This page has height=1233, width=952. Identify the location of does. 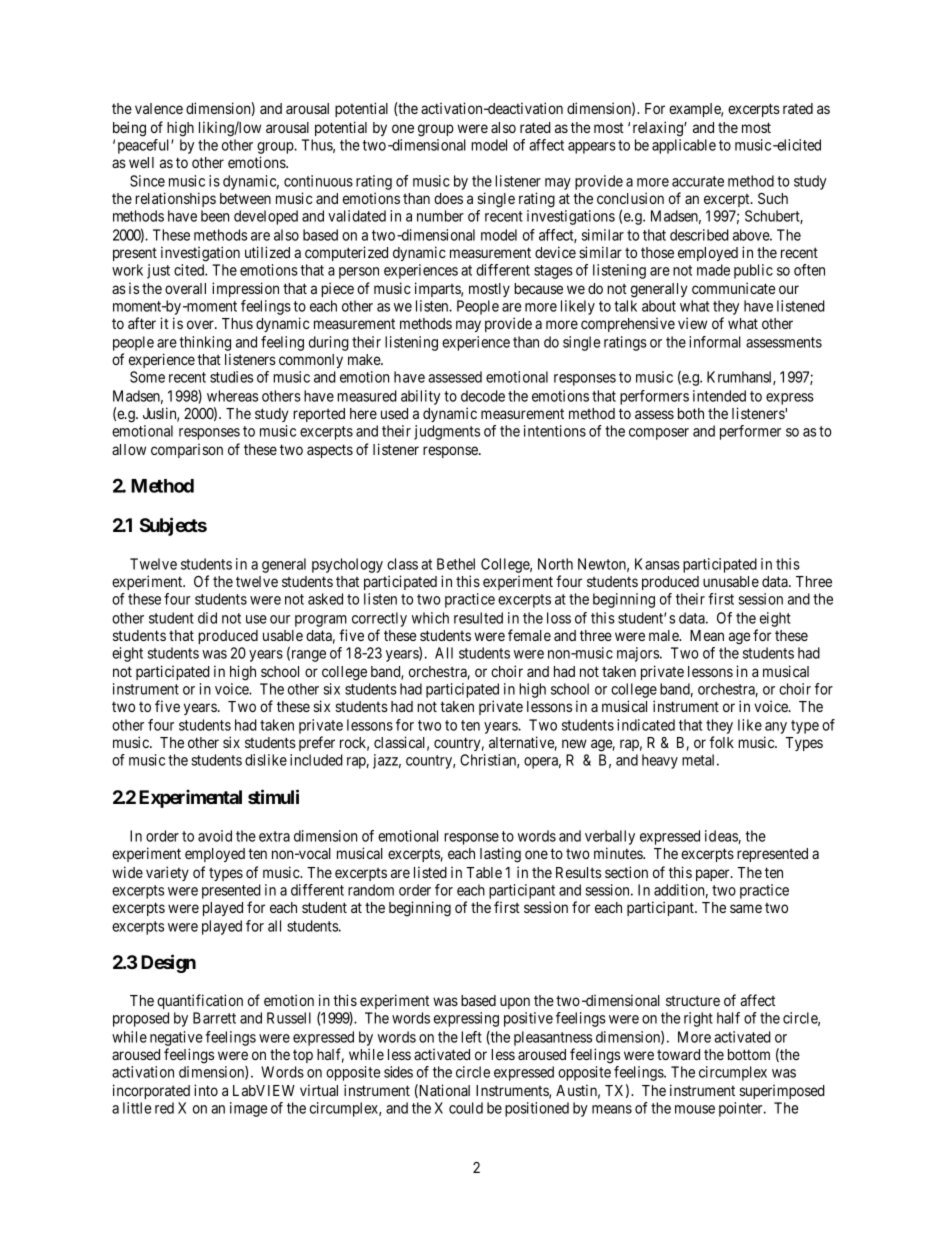
(448, 198).
